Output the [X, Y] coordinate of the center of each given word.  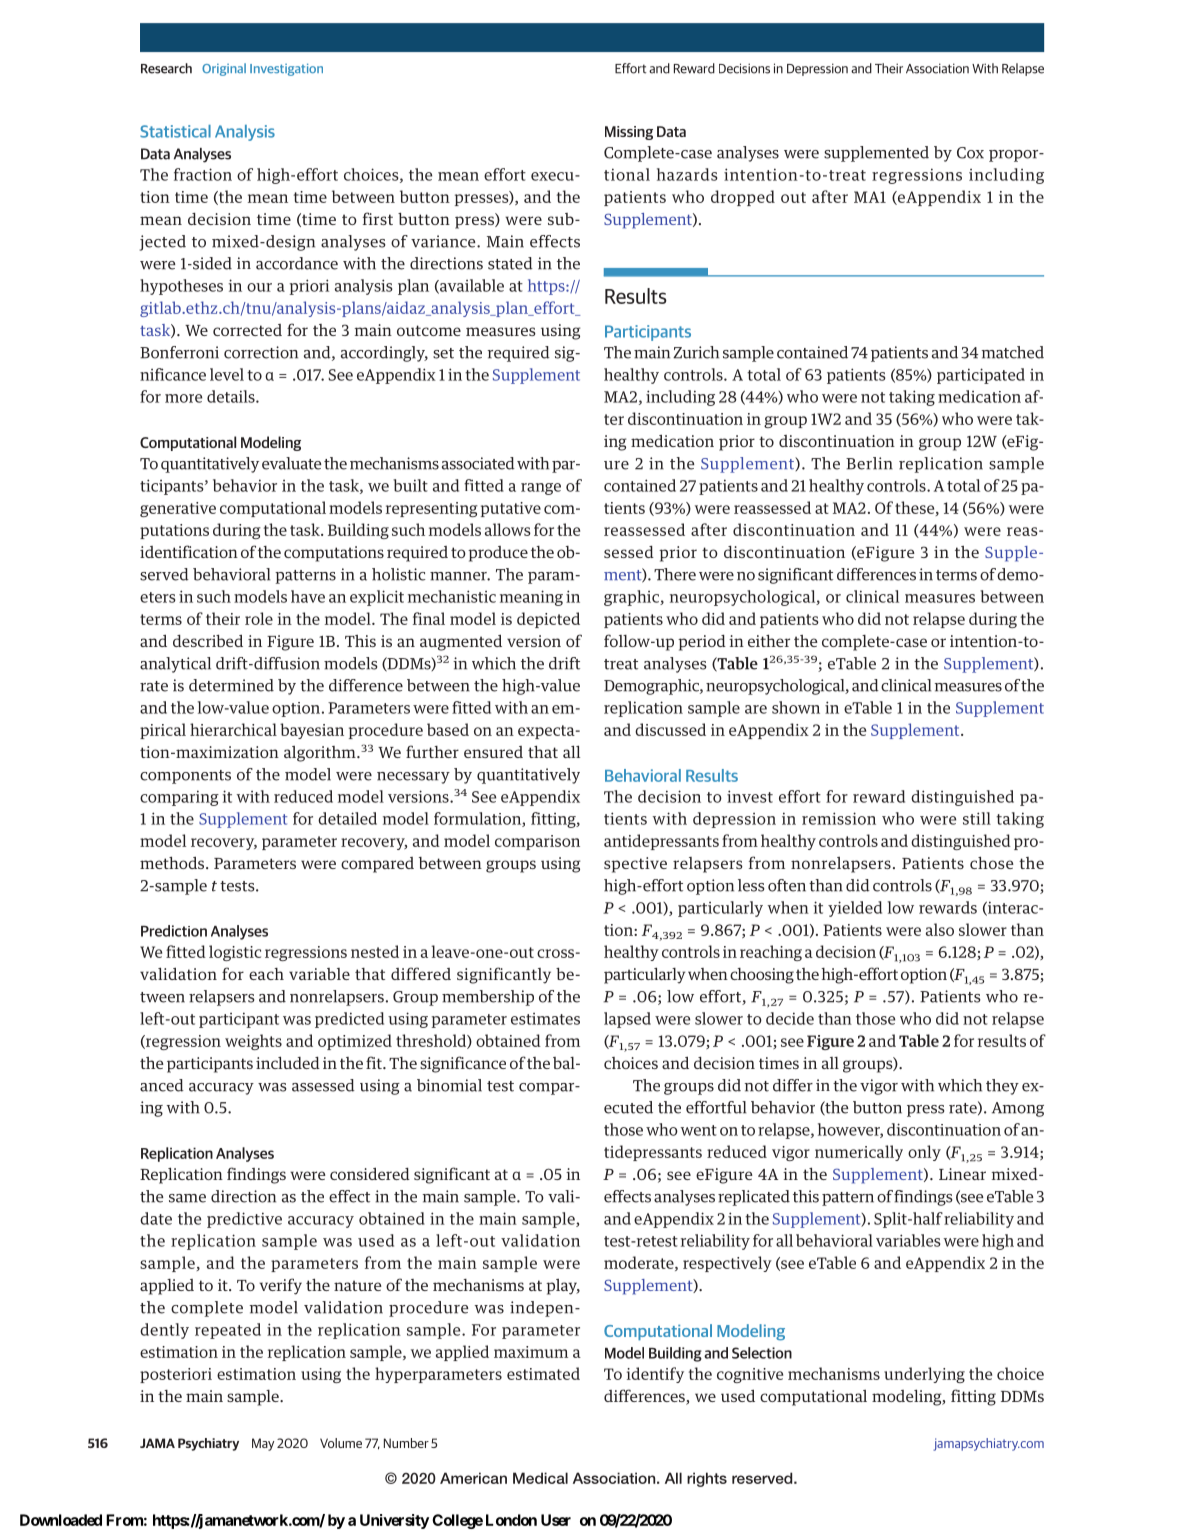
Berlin [869, 463]
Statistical [175, 131]
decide [790, 1018]
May [263, 1444]
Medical [540, 1478]
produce [498, 554]
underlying [924, 1375]
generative [178, 509]
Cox [970, 153]
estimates [545, 1019]
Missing [629, 133]
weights [253, 1042]
